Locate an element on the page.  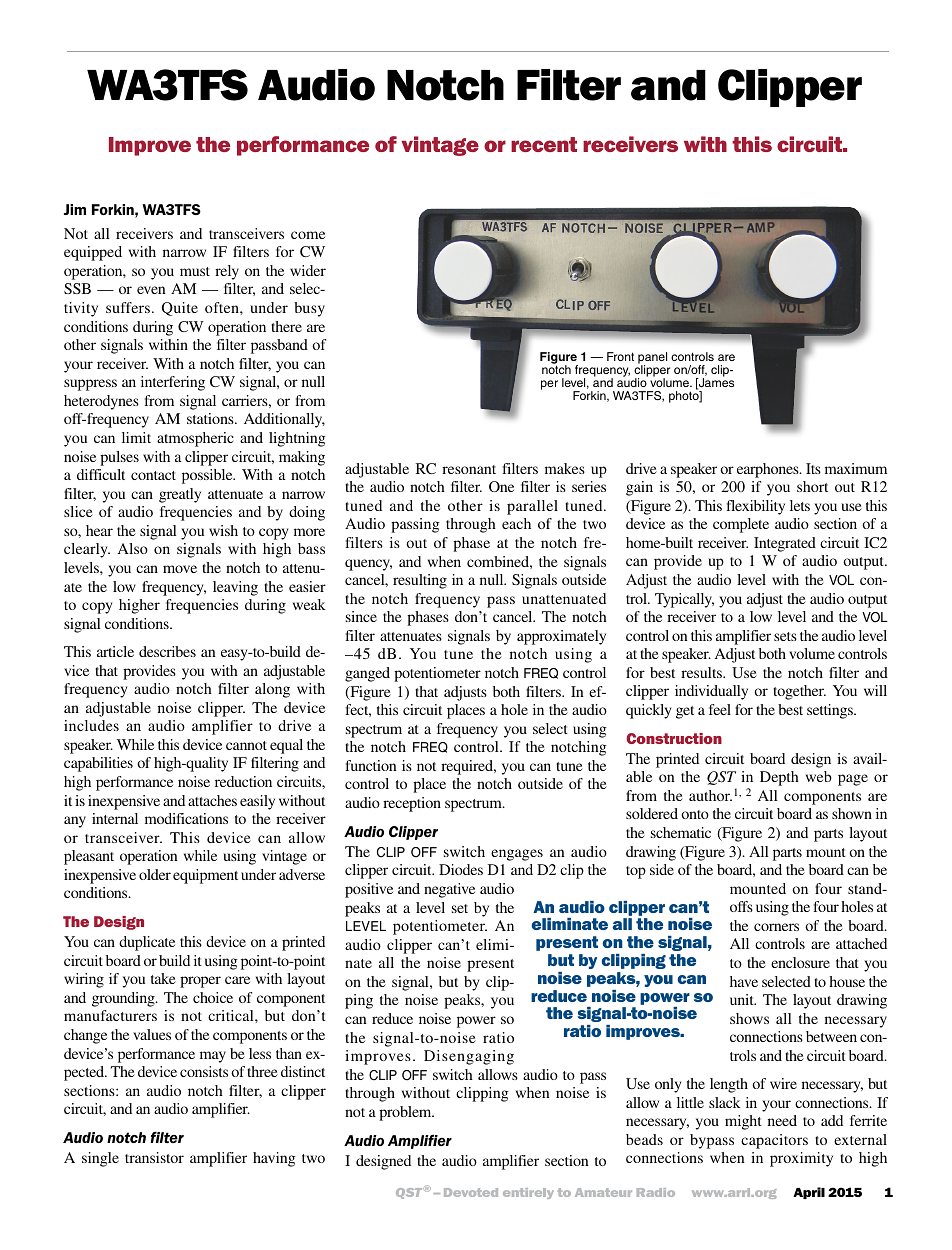
together is located at coordinates (799, 692).
